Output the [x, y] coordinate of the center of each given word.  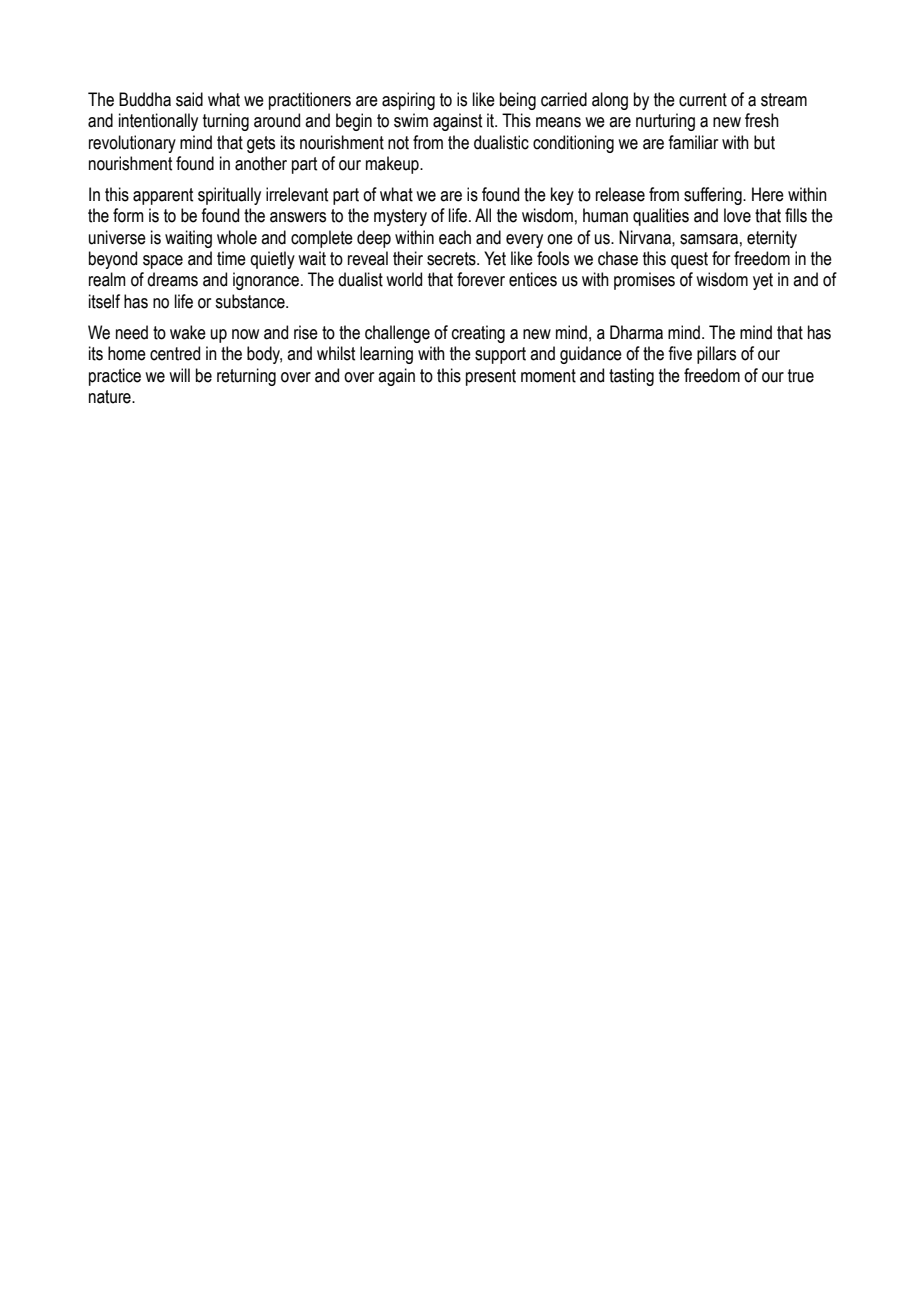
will [179, 375]
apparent [163, 196]
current [703, 100]
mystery [400, 217]
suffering [714, 196]
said [189, 99]
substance [251, 301]
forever [481, 279]
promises [644, 281]
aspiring [408, 101]
